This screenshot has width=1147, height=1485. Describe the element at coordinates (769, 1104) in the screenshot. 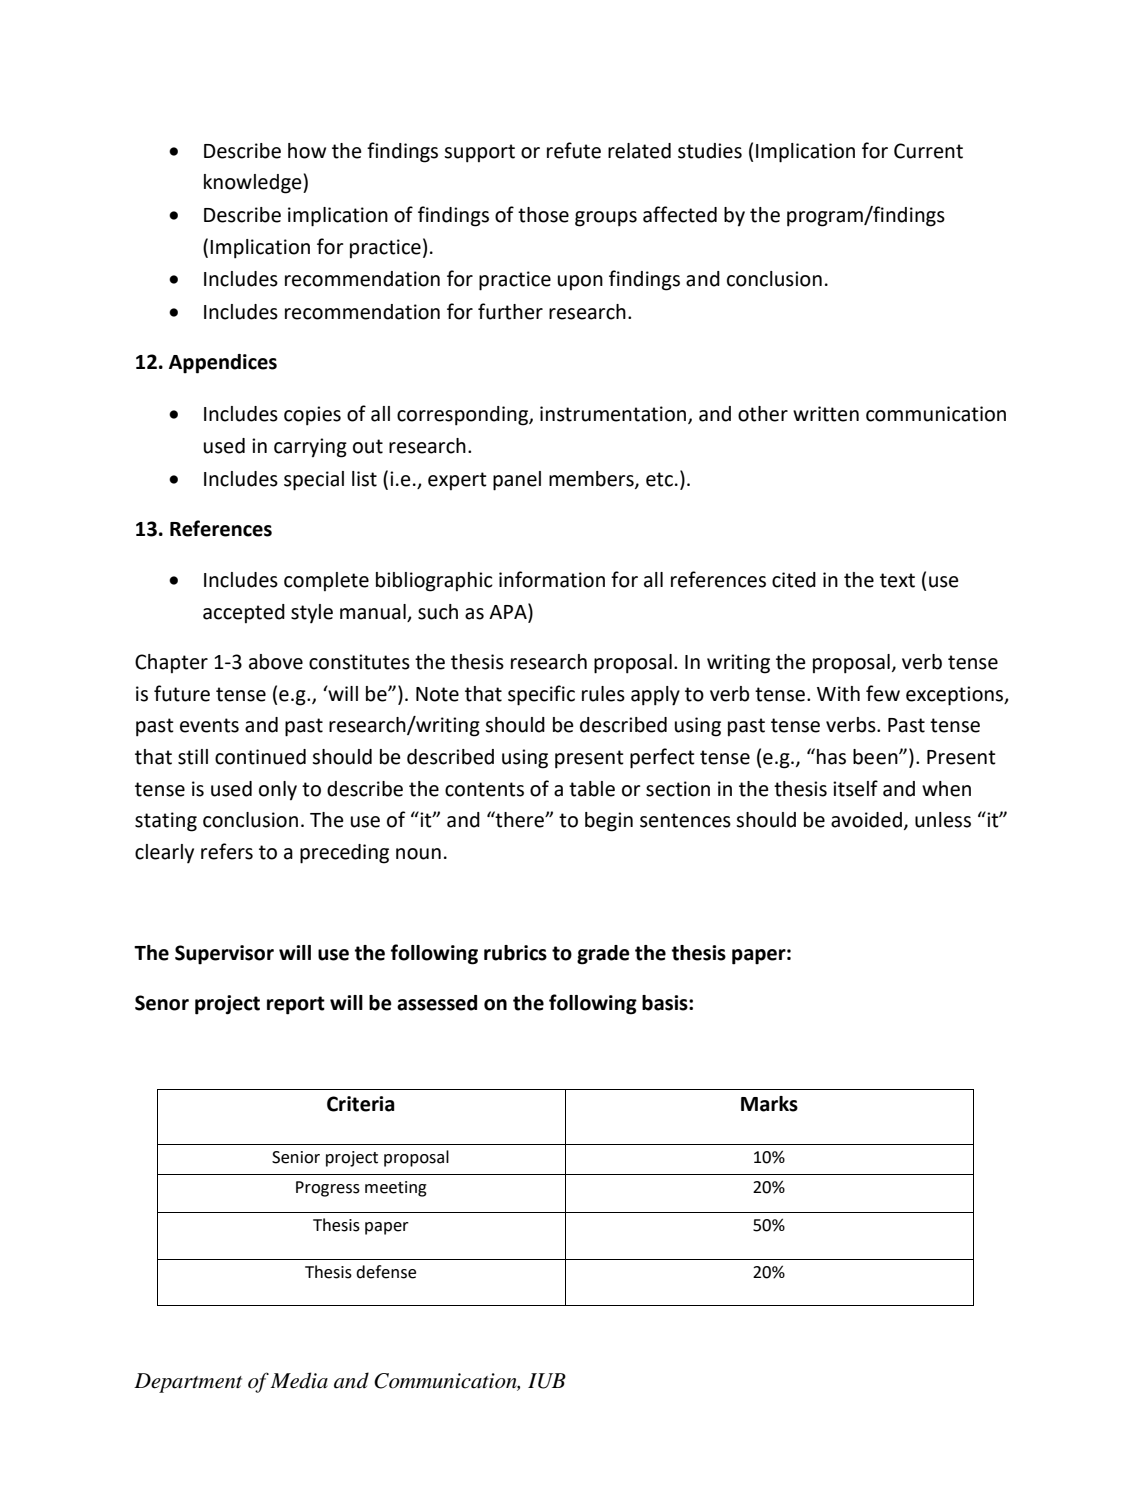

I see `Marks` at that location.
